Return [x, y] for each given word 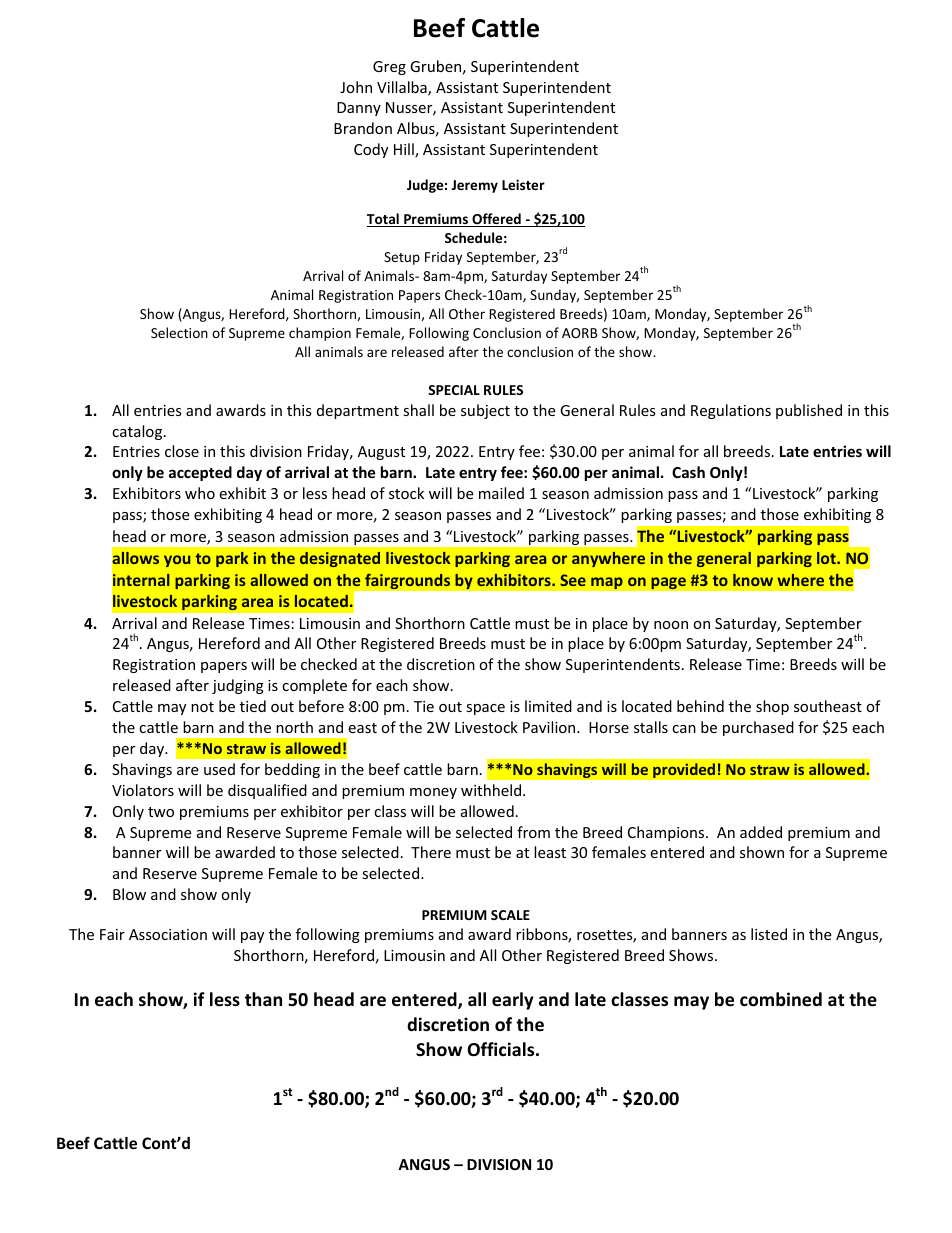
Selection [179, 332]
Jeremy [475, 186]
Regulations [731, 411]
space [485, 709]
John [356, 87]
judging [238, 686]
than [263, 999]
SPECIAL [454, 390]
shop [772, 707]
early [513, 1001]
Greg [389, 68]
